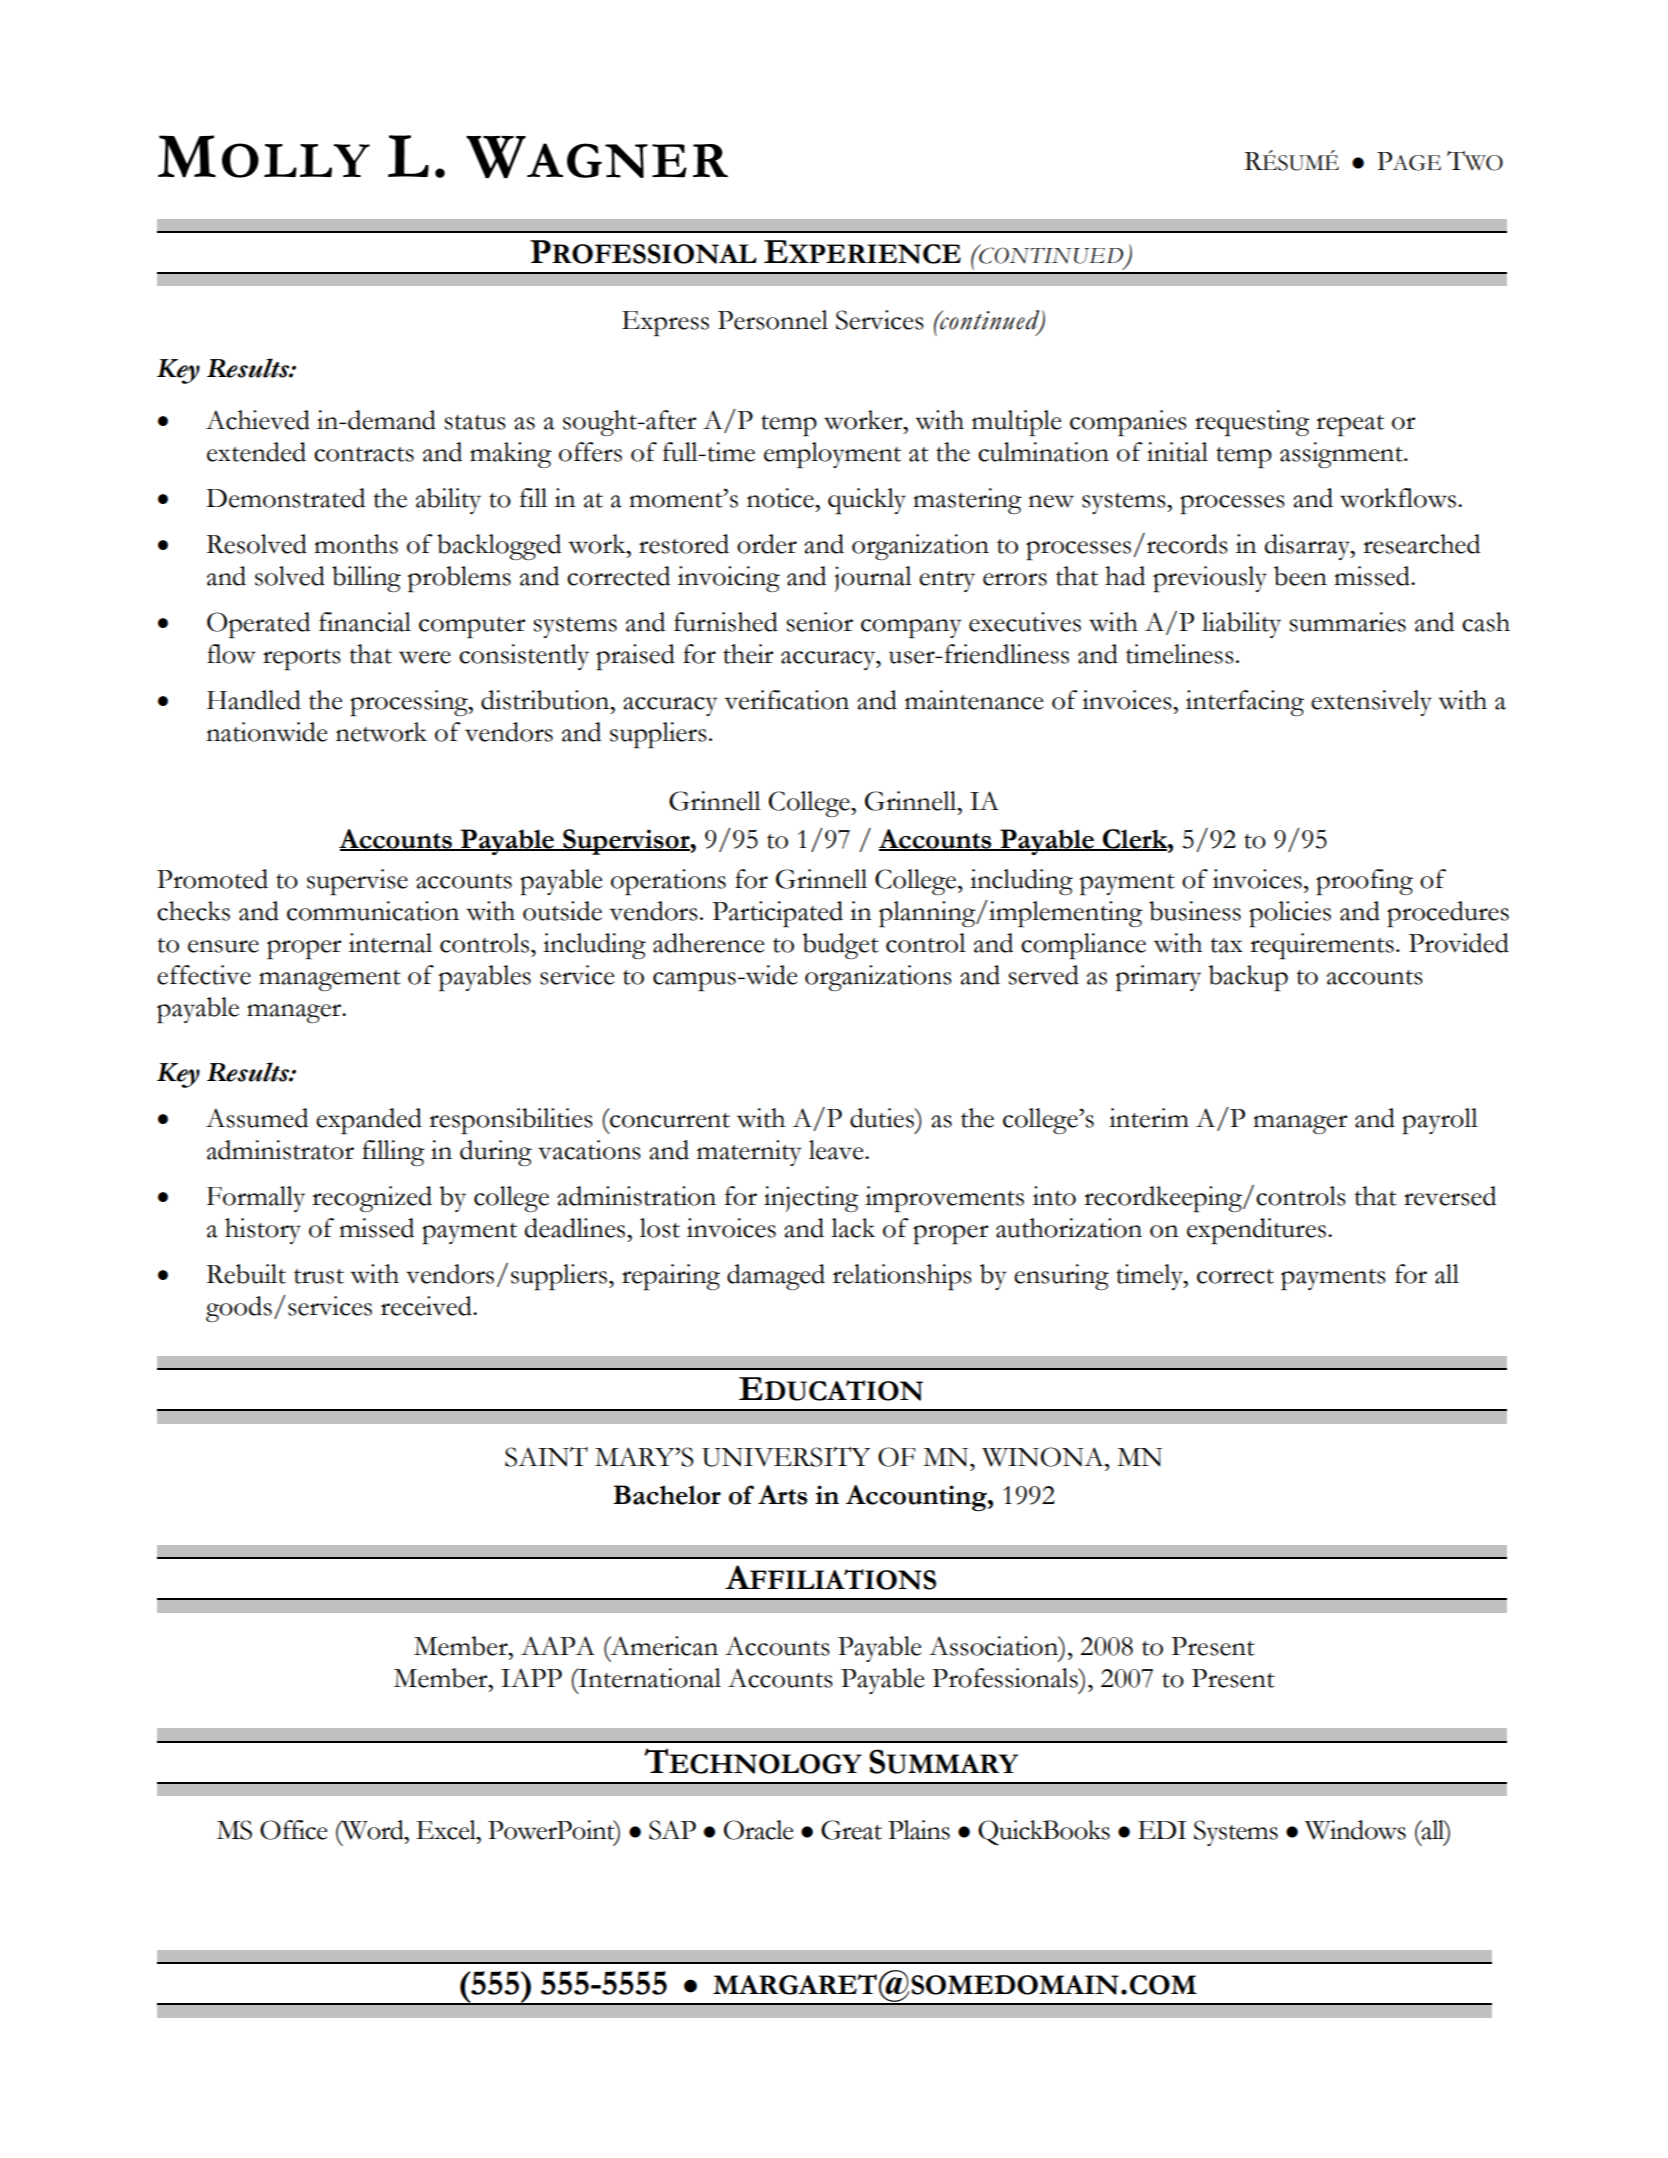 The image size is (1668, 2158). I want to click on communication, so click(373, 911).
